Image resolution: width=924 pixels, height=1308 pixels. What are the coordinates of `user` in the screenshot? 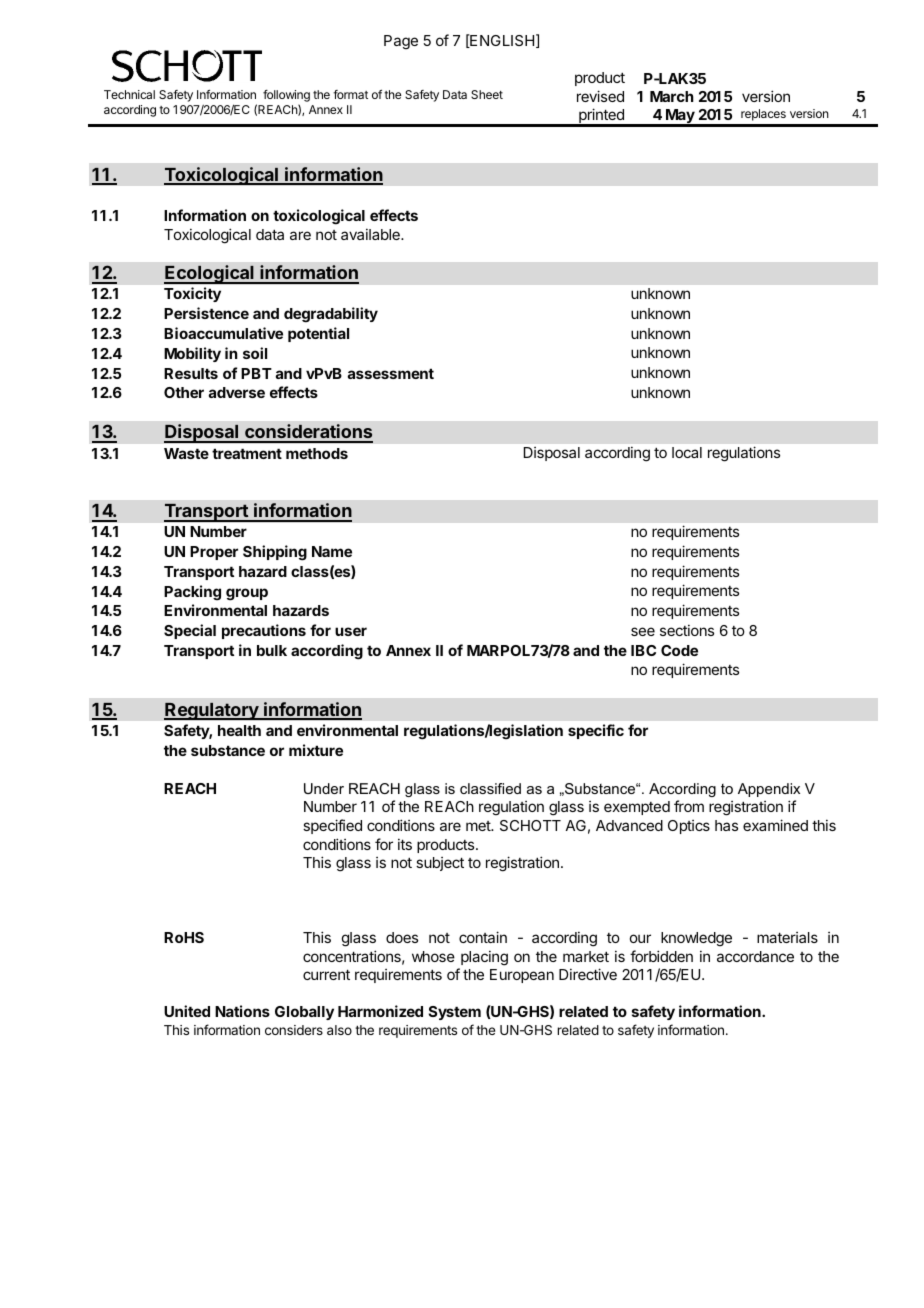 It's located at (351, 631).
